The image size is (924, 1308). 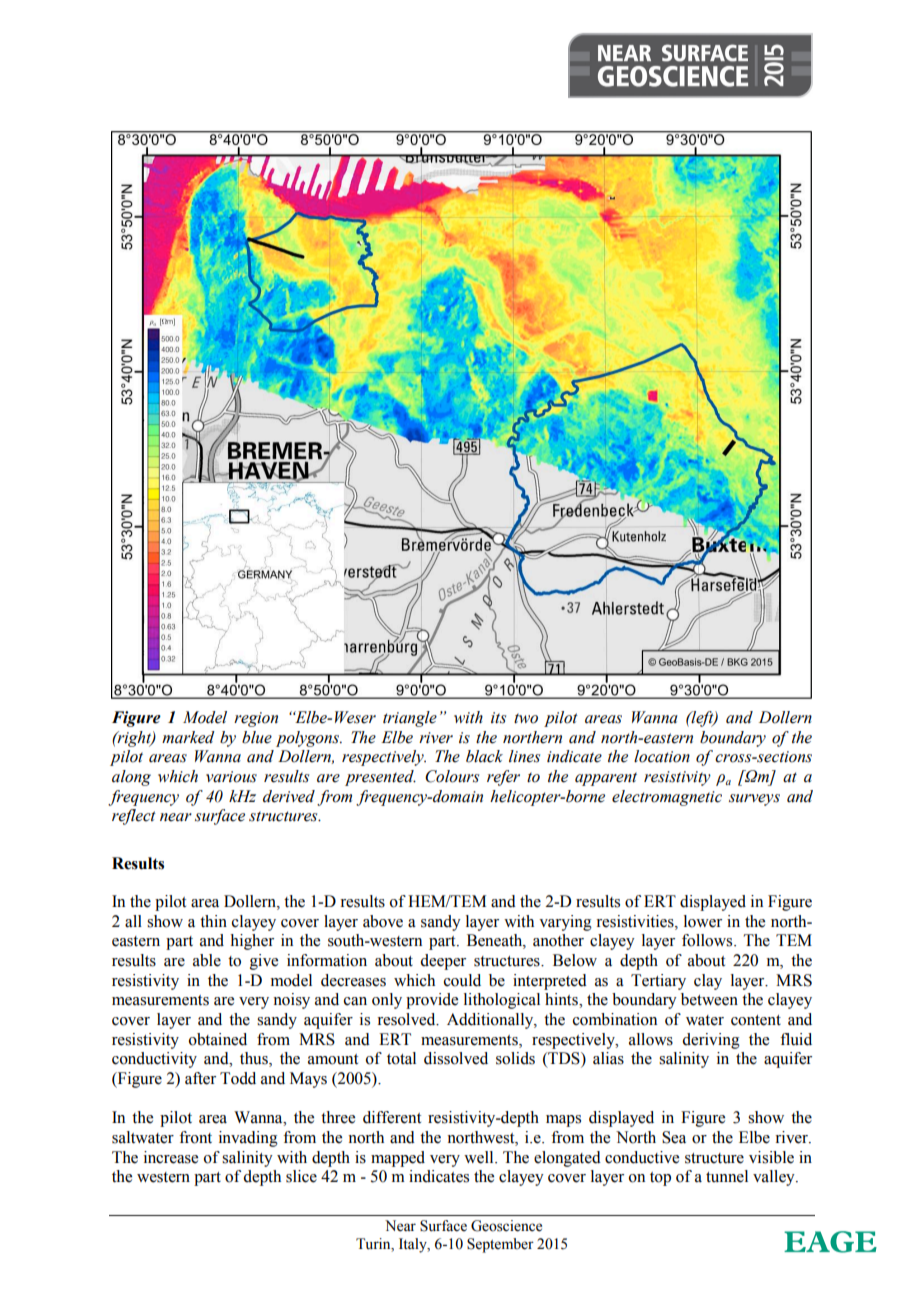 I want to click on top, so click(x=660, y=1179).
